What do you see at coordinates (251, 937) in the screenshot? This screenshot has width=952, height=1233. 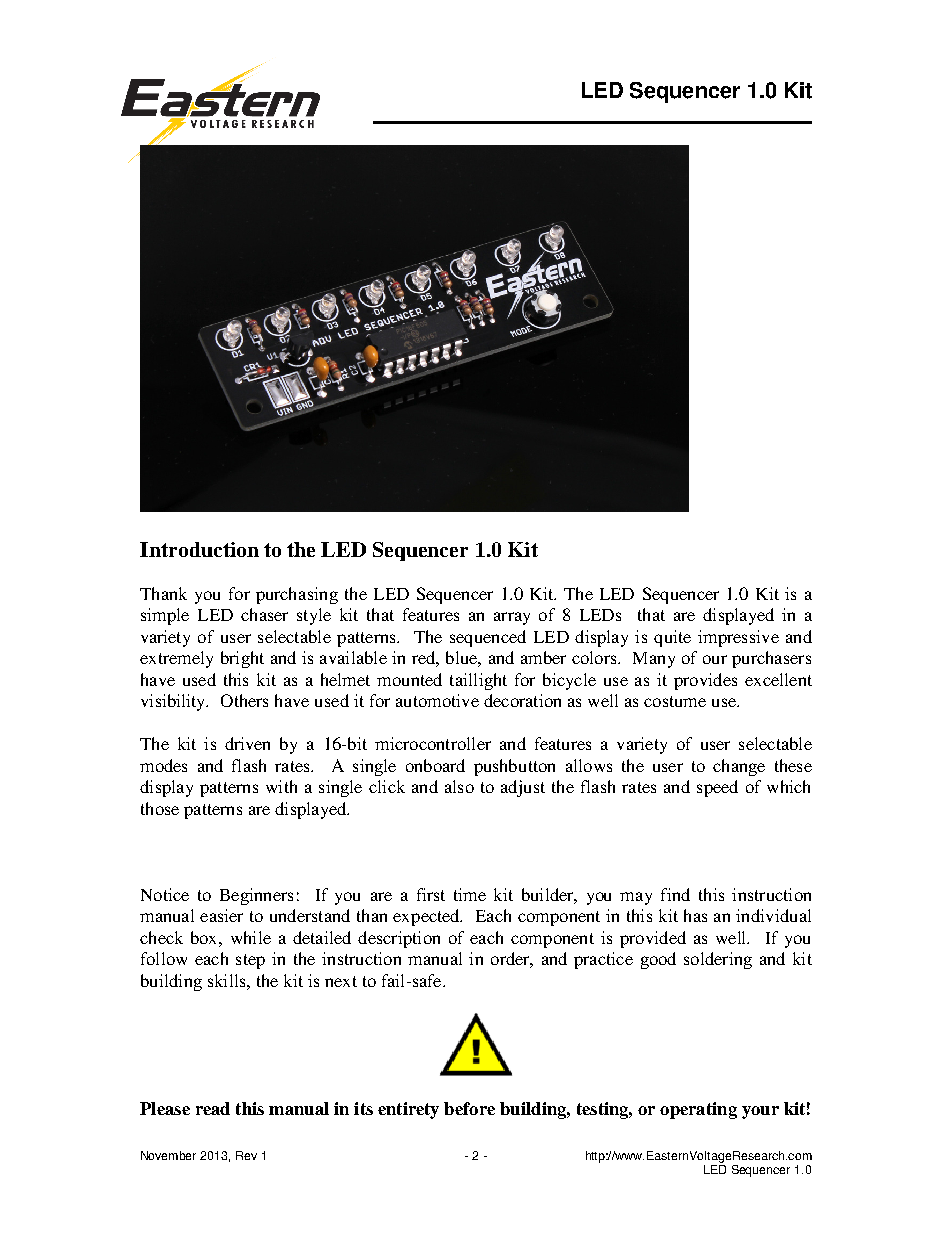 I see `while` at bounding box center [251, 937].
